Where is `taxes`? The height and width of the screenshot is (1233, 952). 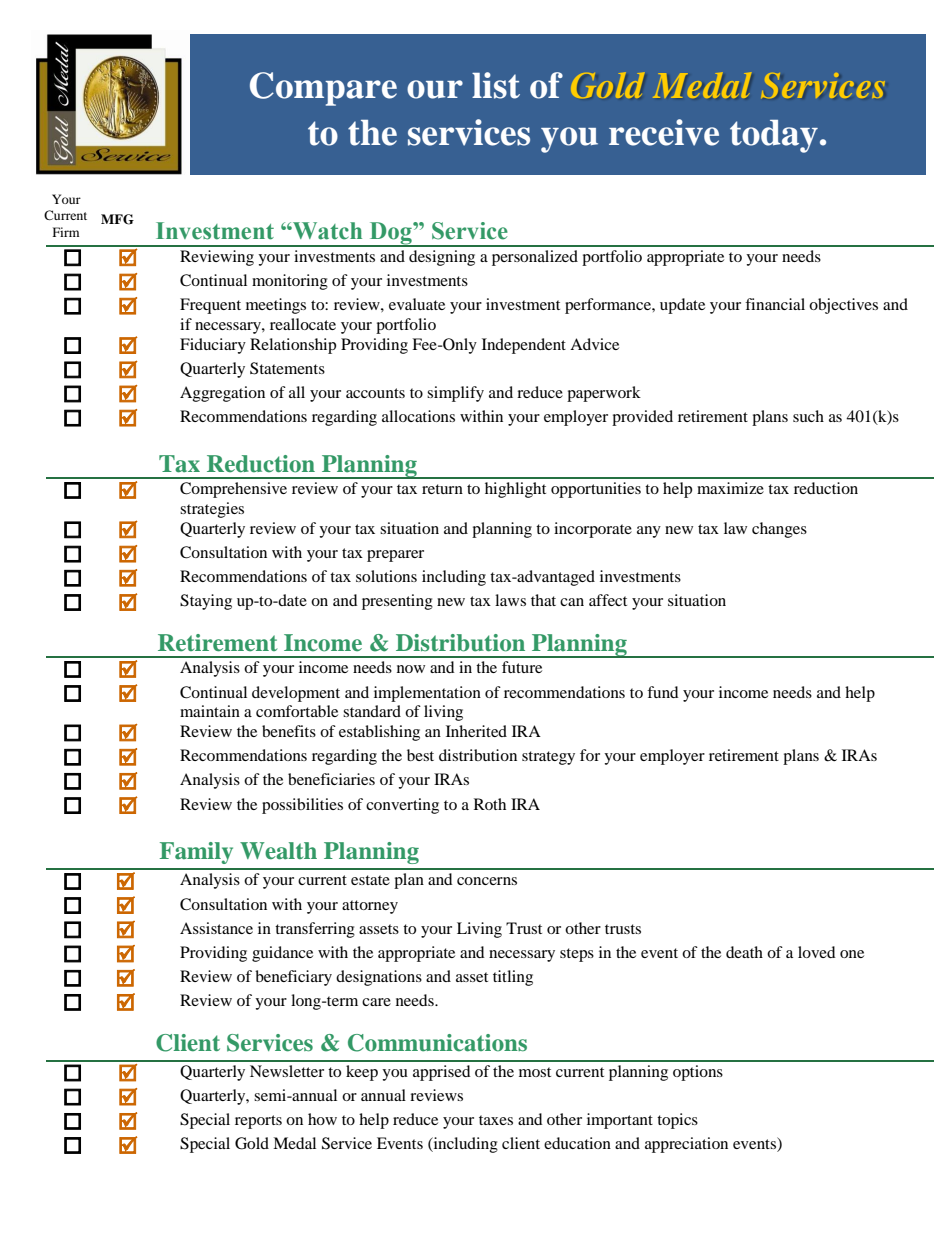 taxes is located at coordinates (496, 1120).
